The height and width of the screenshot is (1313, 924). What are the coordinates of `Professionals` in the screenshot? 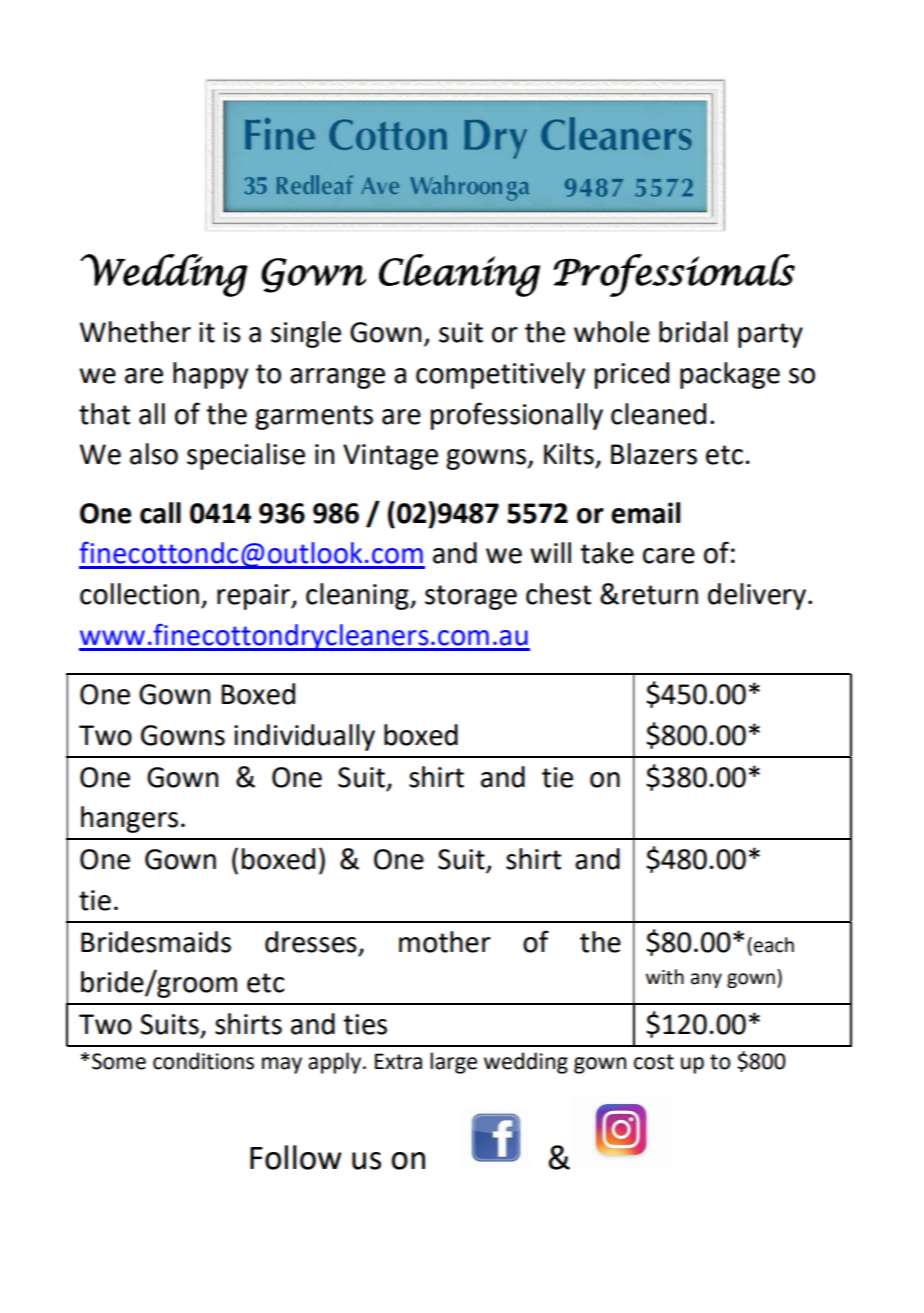 It's located at (674, 275).
